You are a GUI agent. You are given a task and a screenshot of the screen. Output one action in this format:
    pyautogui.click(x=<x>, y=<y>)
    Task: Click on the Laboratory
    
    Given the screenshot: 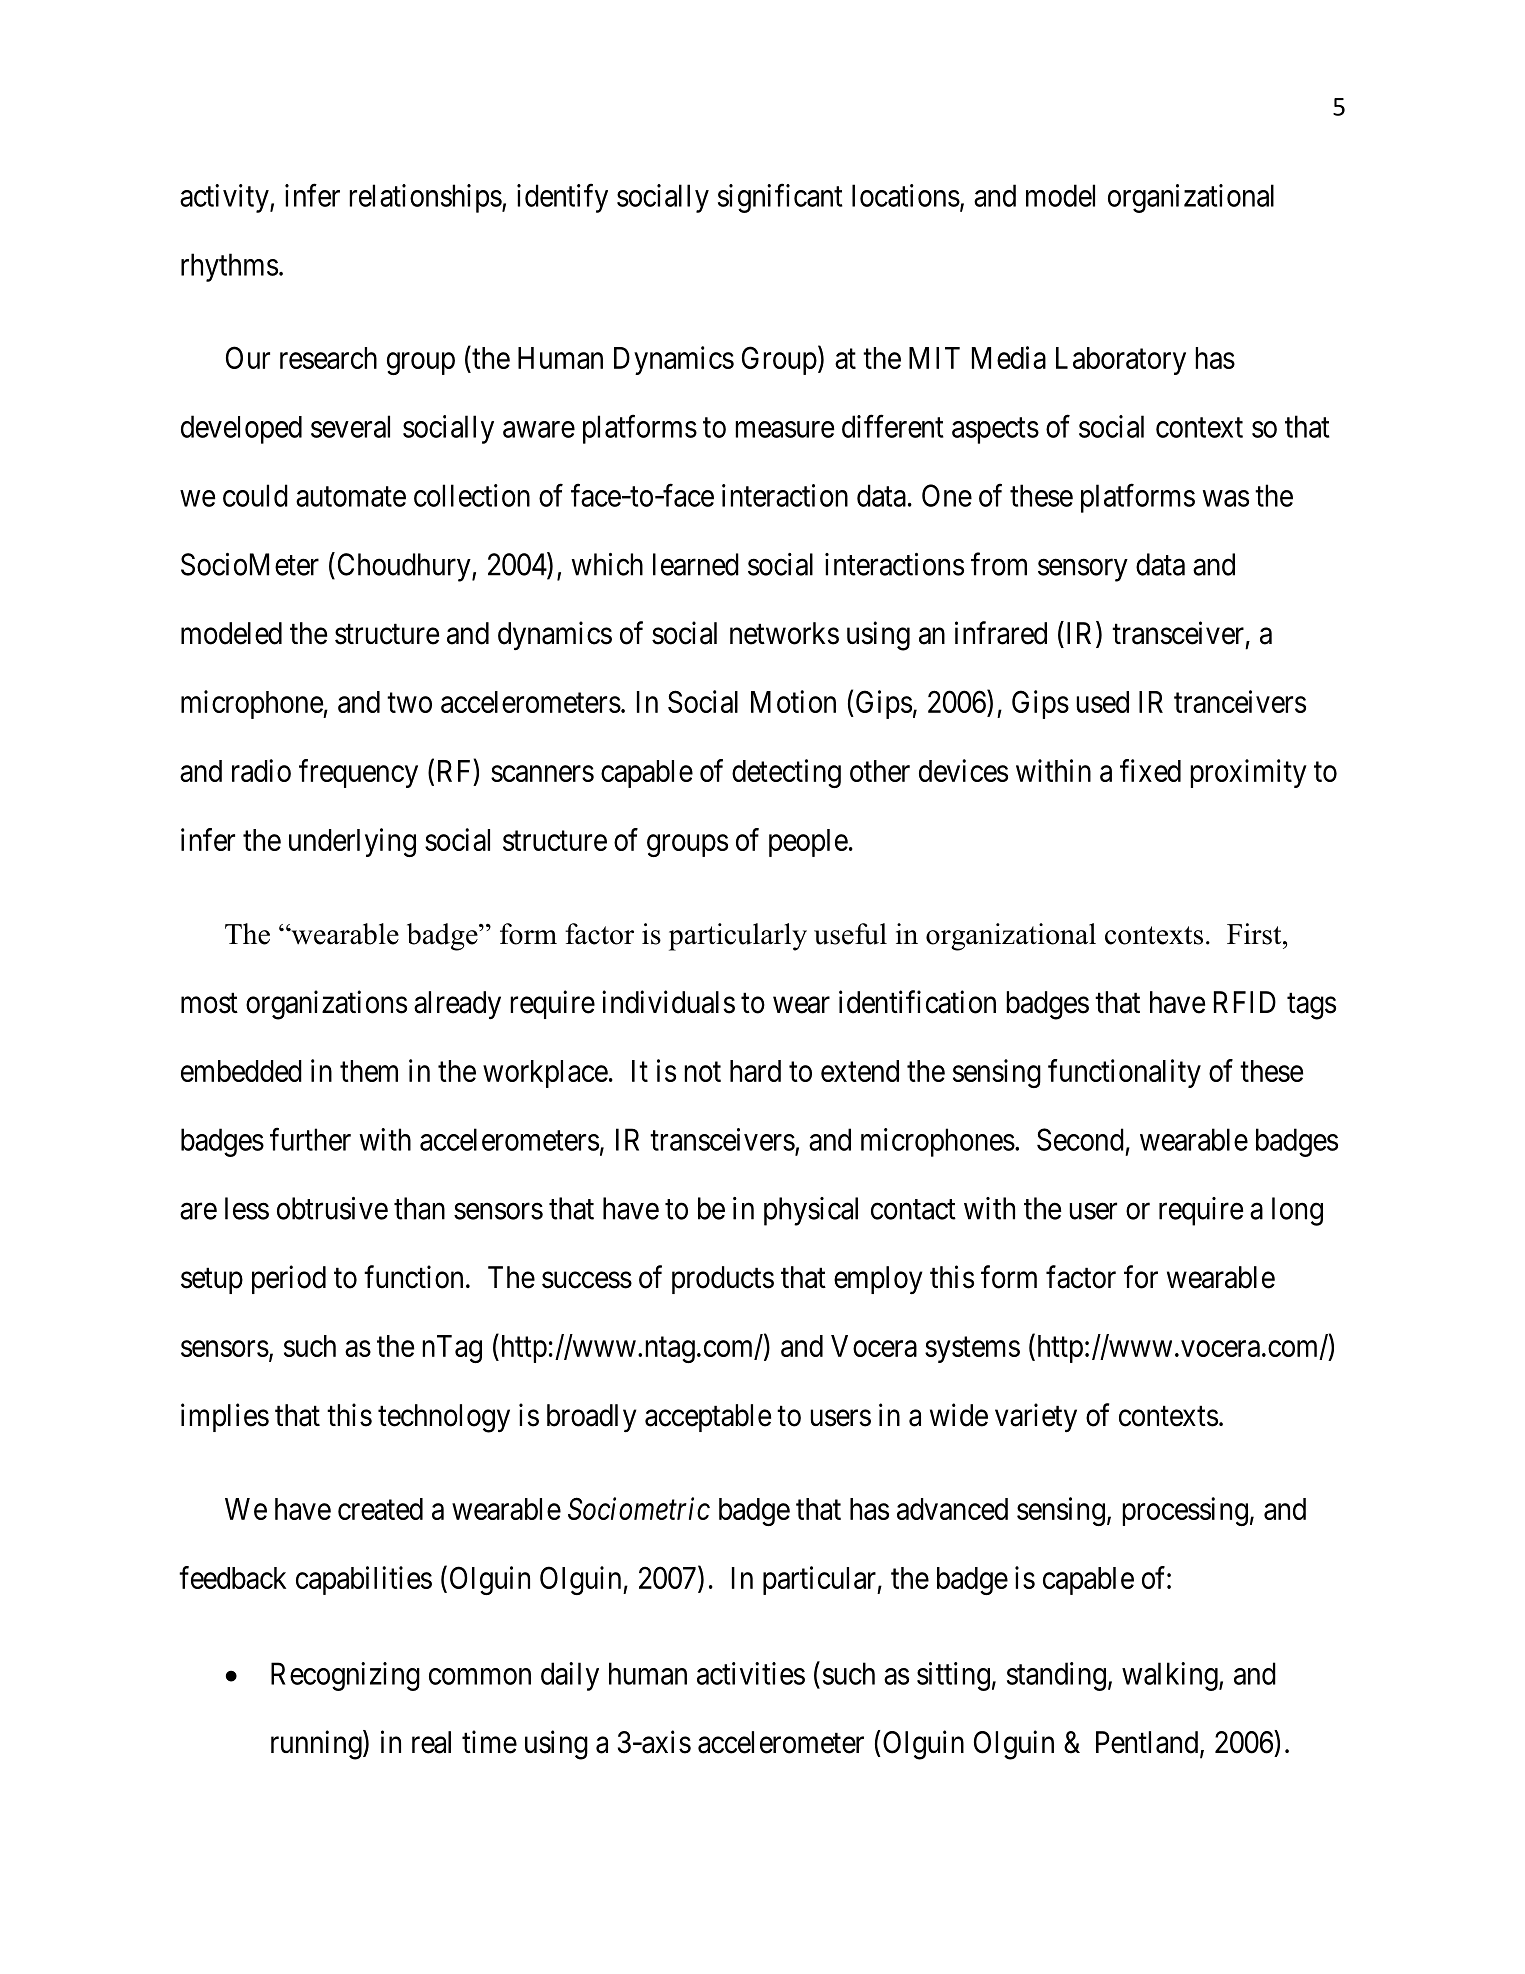 What is the action you would take?
    pyautogui.click(x=1121, y=361)
